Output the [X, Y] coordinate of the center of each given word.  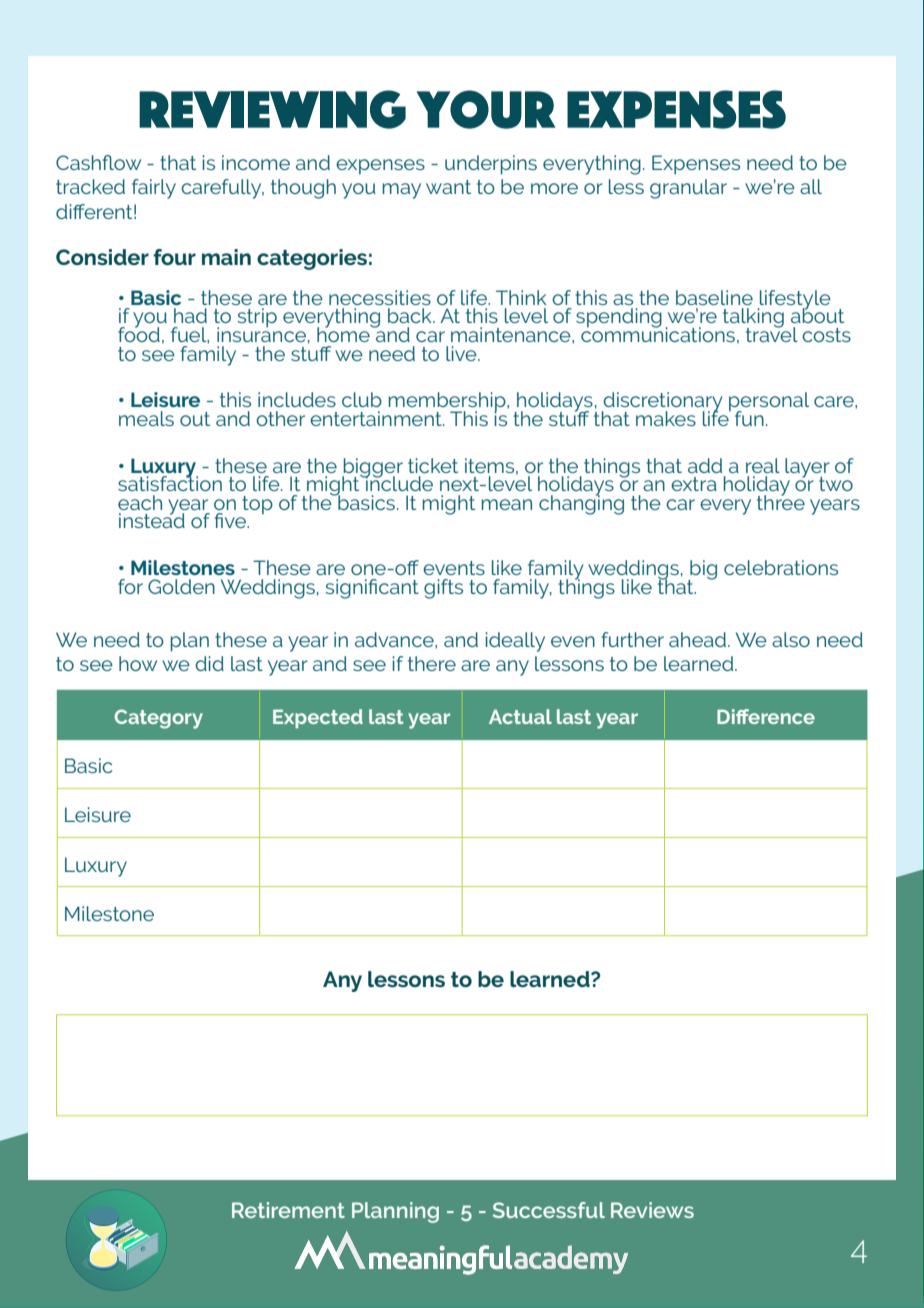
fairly [154, 189]
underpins [491, 165]
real [763, 465]
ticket [433, 465]
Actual [520, 716]
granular [688, 189]
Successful [549, 1210]
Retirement [288, 1210]
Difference [766, 716]
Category [158, 719]
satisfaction [170, 482]
